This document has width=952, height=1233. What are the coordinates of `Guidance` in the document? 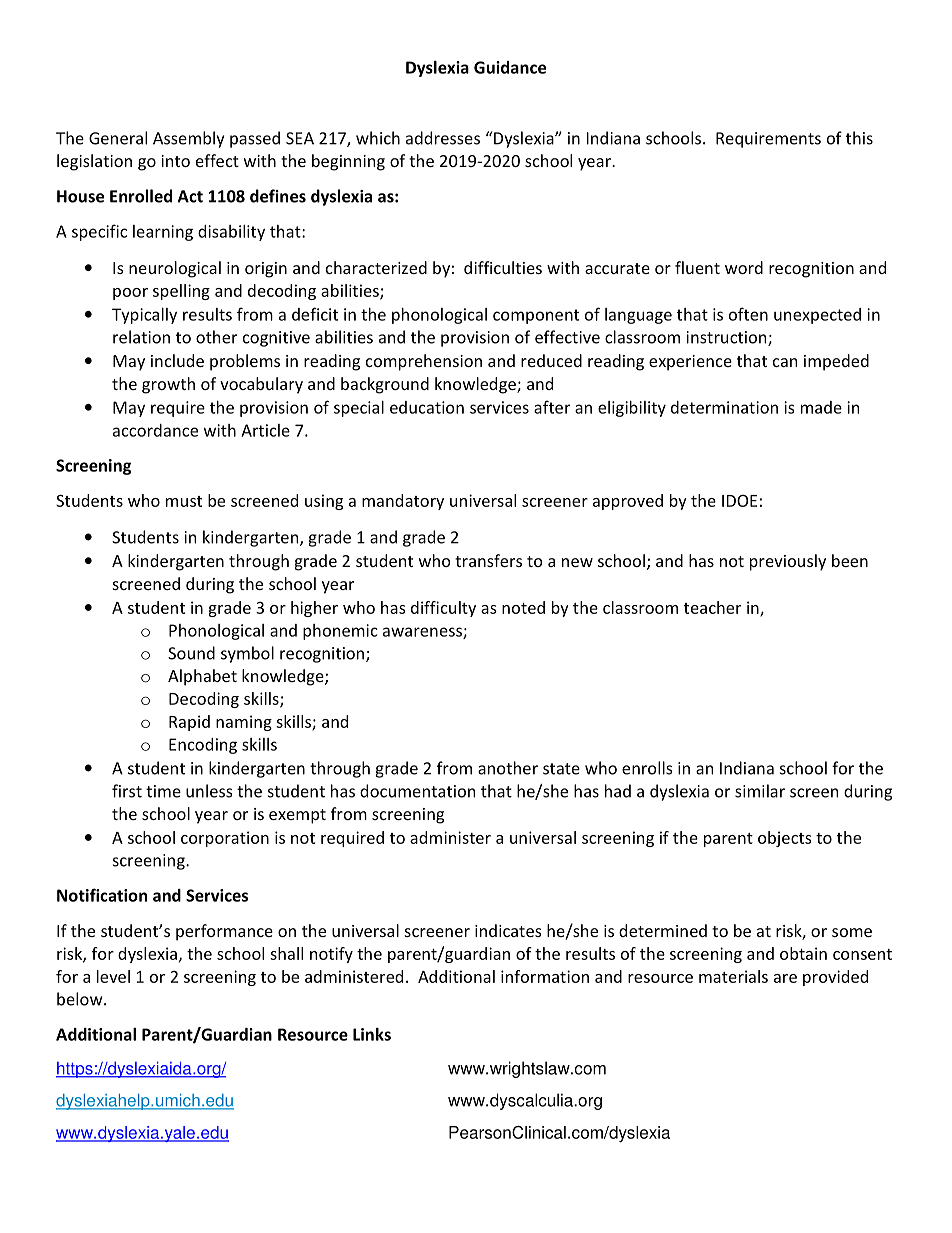 It's located at (510, 67).
